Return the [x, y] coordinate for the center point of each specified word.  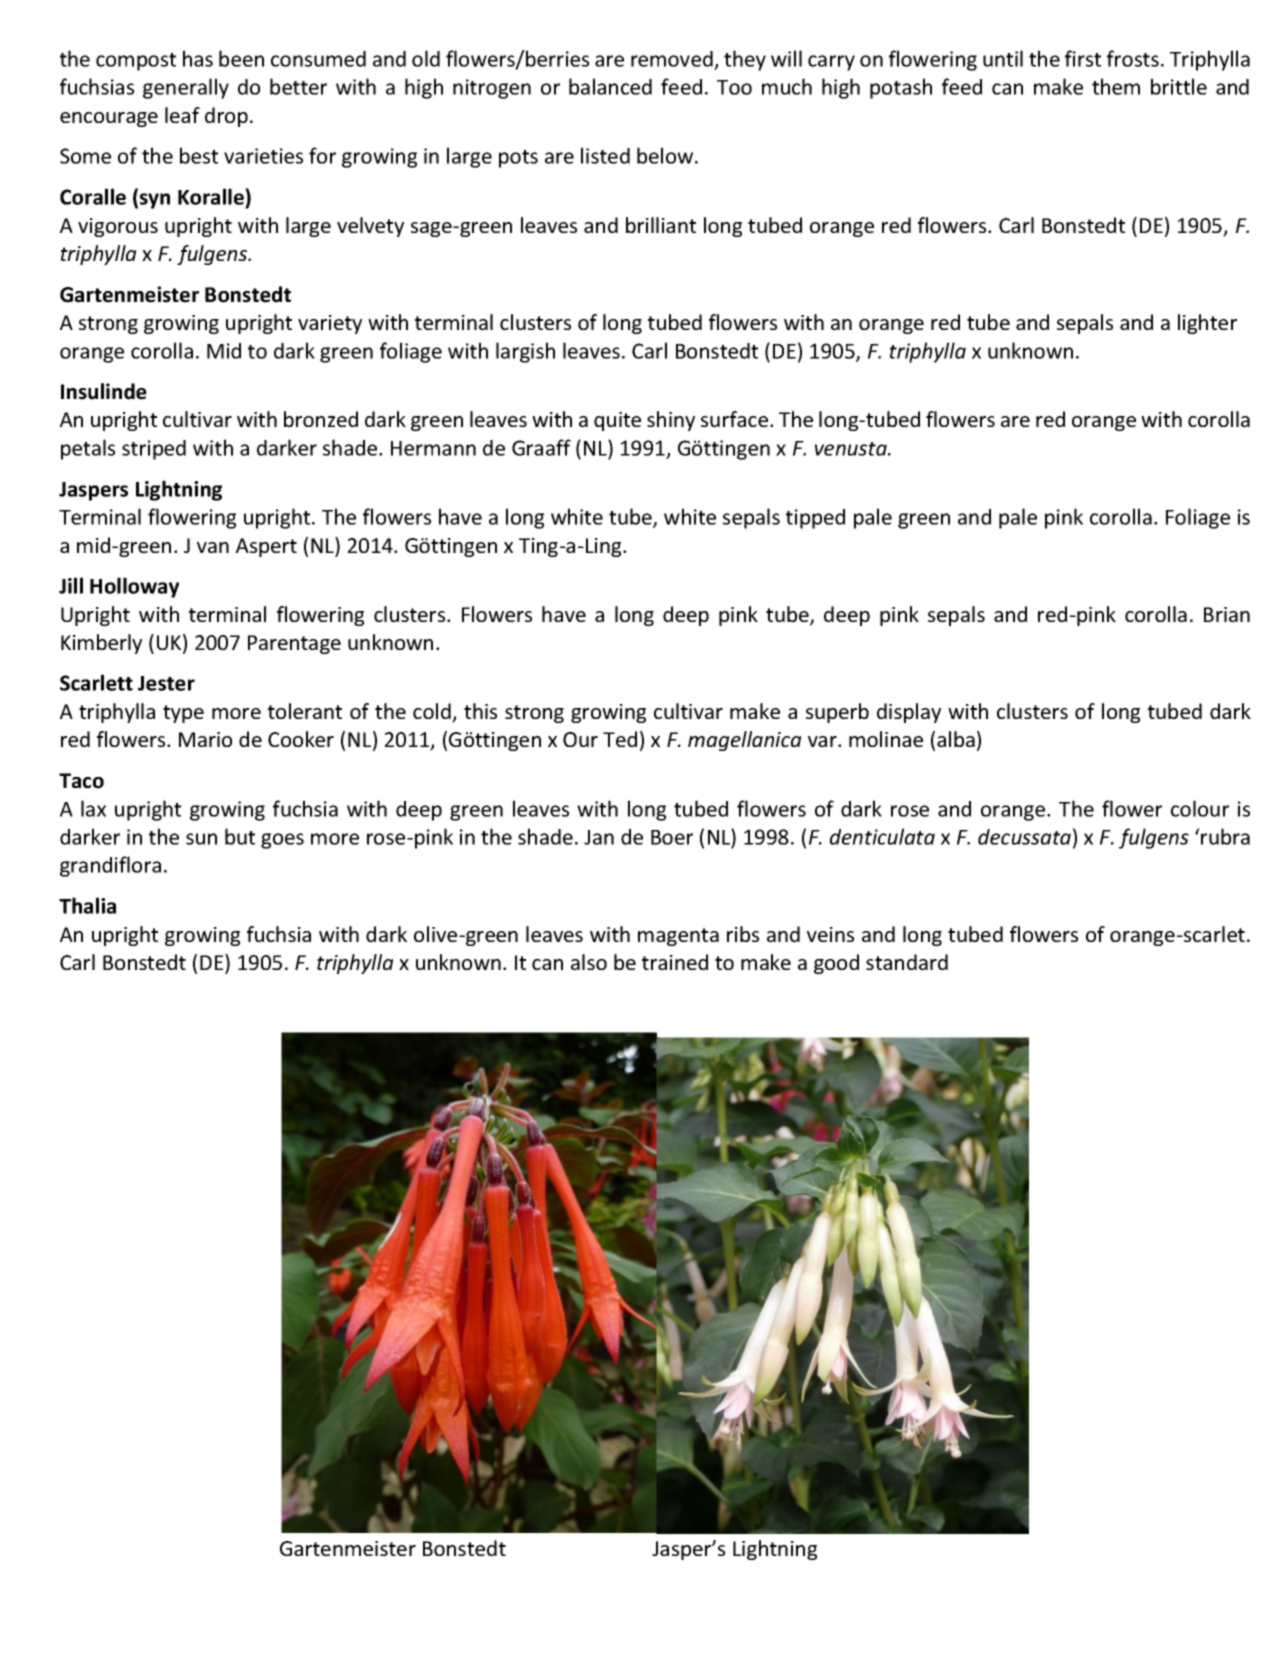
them [1116, 86]
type [183, 714]
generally [186, 88]
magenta [678, 937]
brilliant [661, 225]
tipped [815, 519]
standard [907, 962]
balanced [610, 86]
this [480, 711]
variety [330, 324]
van [213, 547]
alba [956, 739]
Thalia [87, 905]
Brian [1227, 614]
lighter [1207, 324]
